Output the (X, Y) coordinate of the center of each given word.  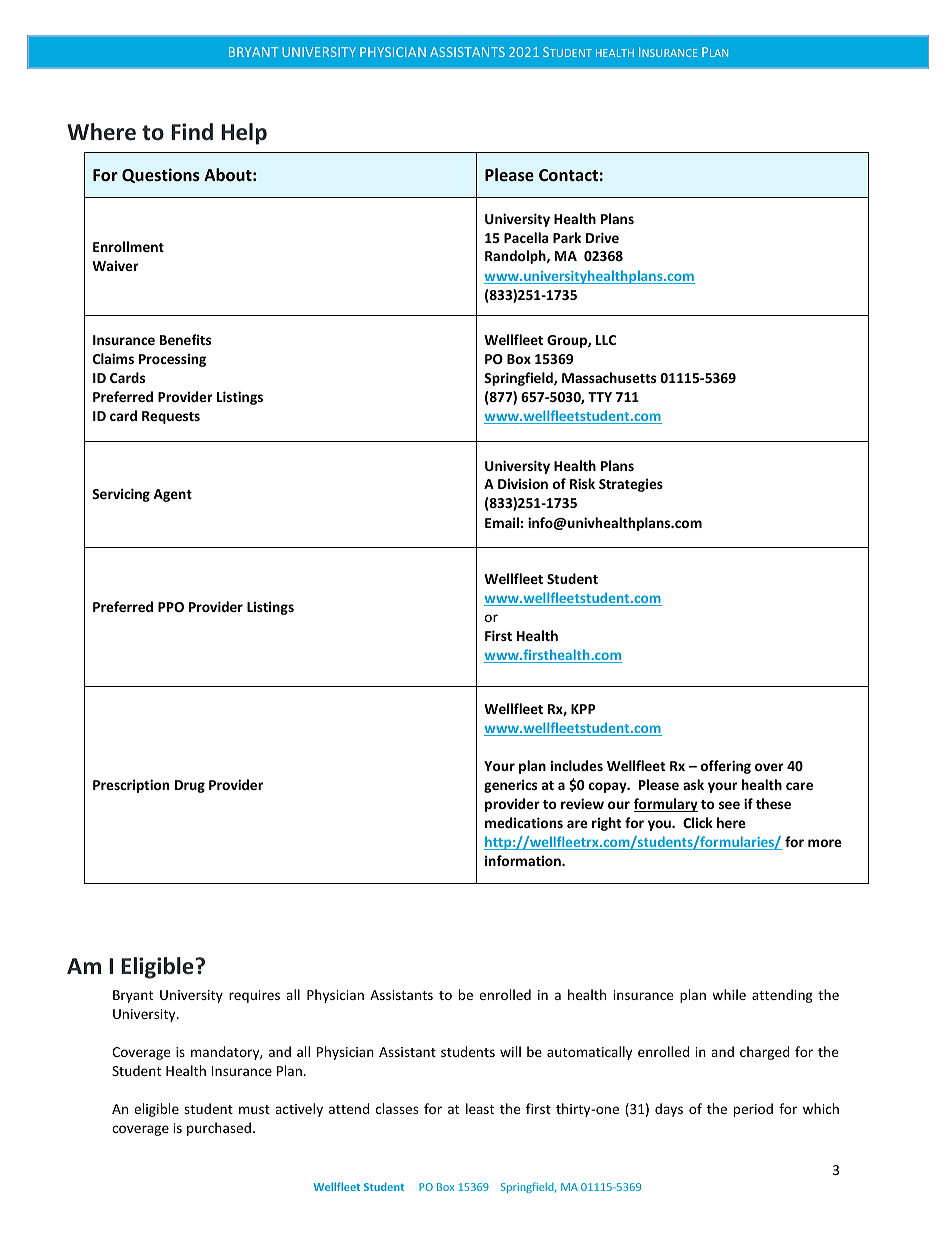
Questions (161, 175)
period (753, 1110)
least (480, 1108)
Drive (602, 237)
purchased (219, 1129)
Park (567, 237)
